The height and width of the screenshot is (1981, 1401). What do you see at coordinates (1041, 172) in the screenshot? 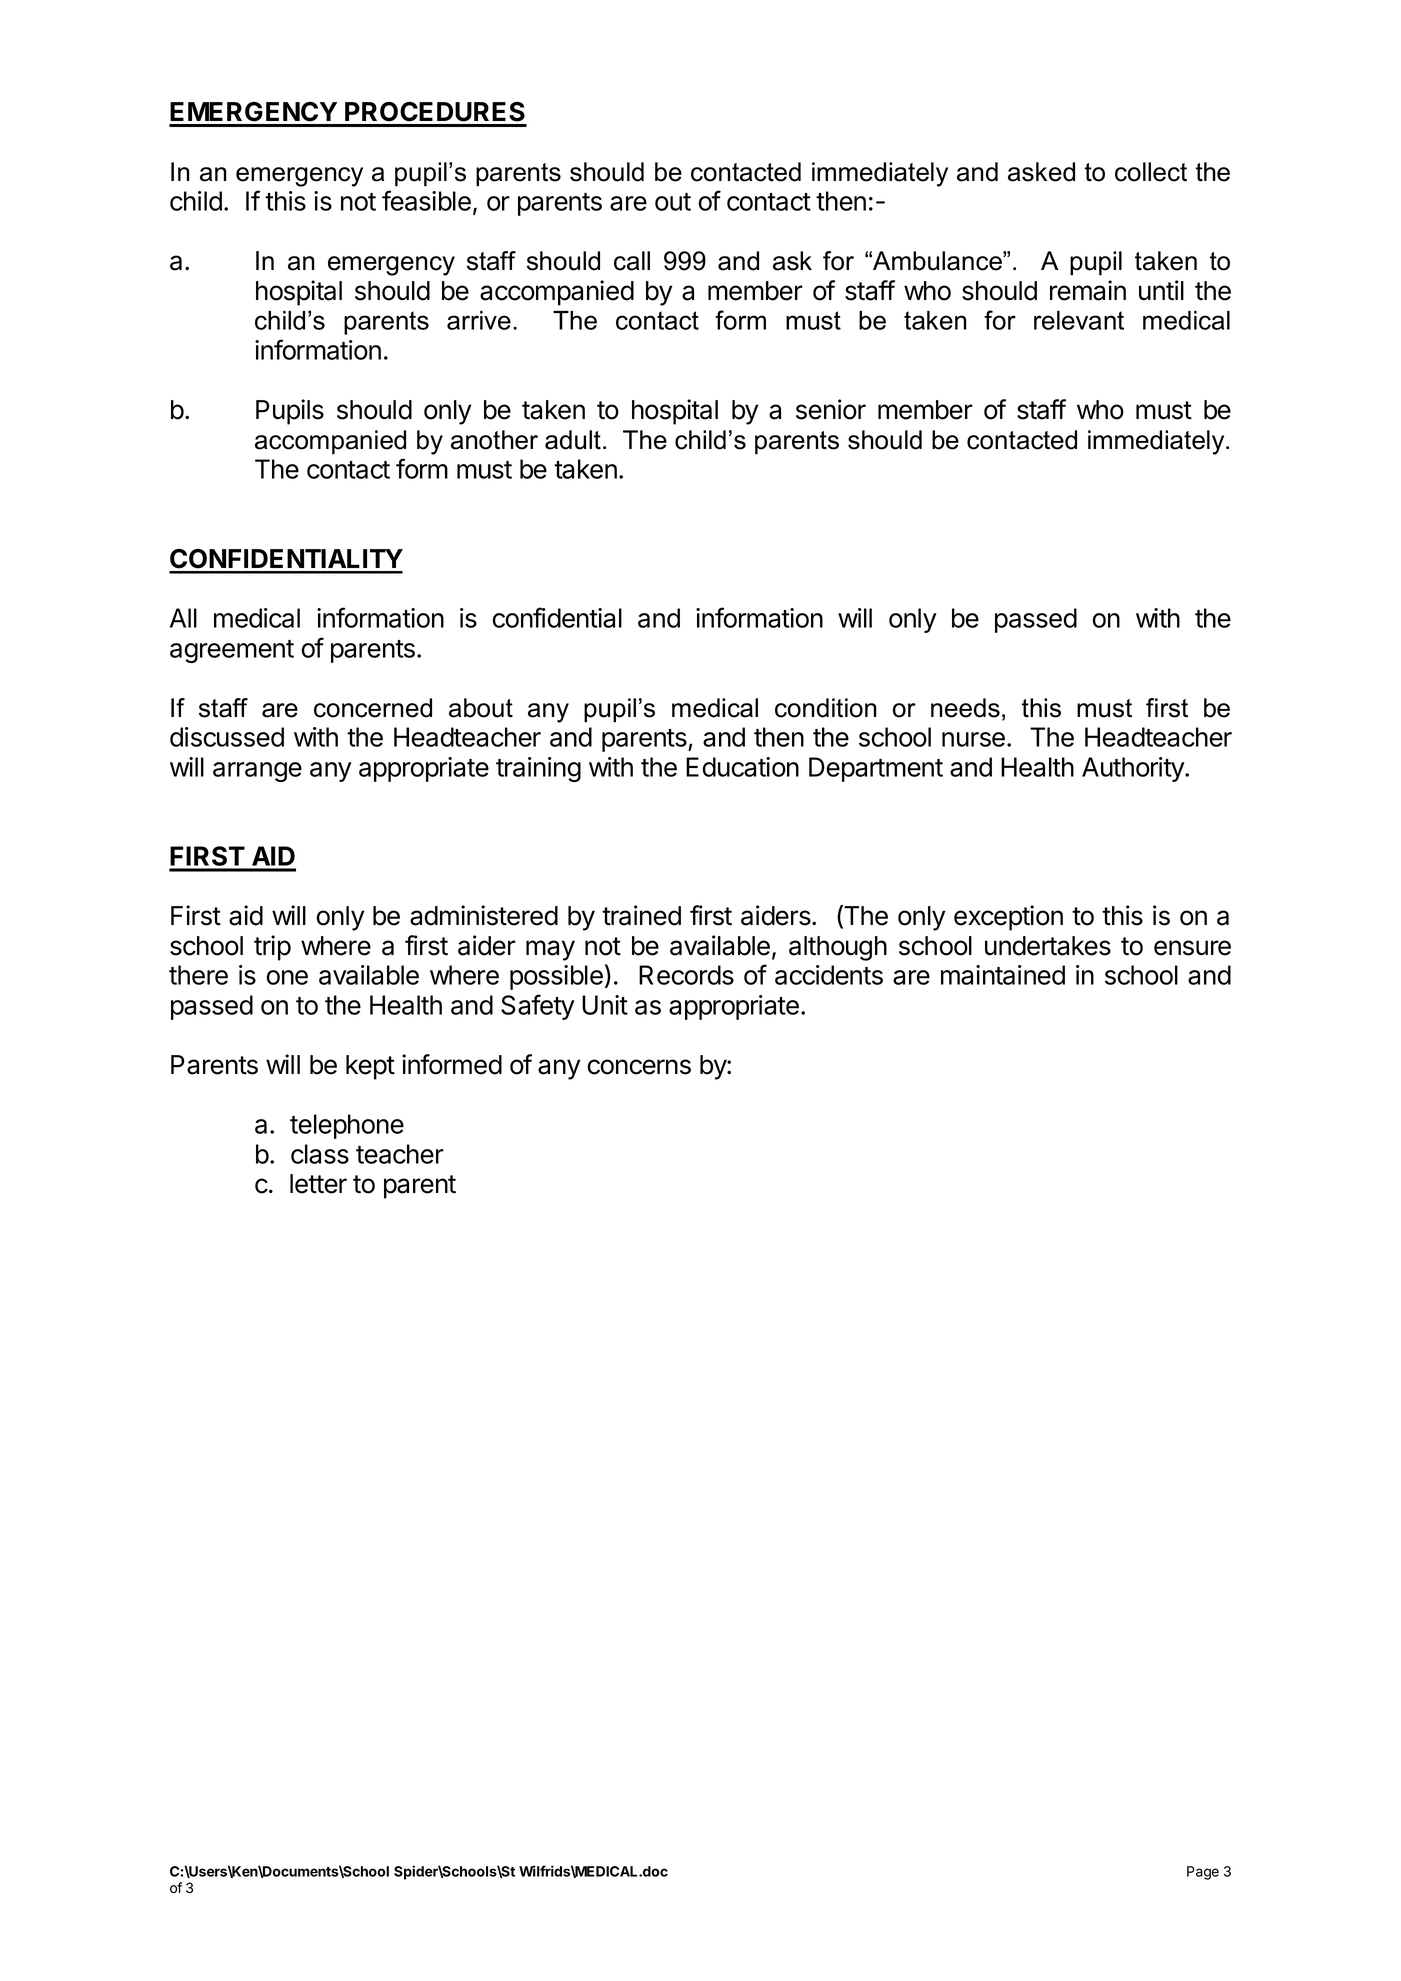
I see `asked` at bounding box center [1041, 172].
